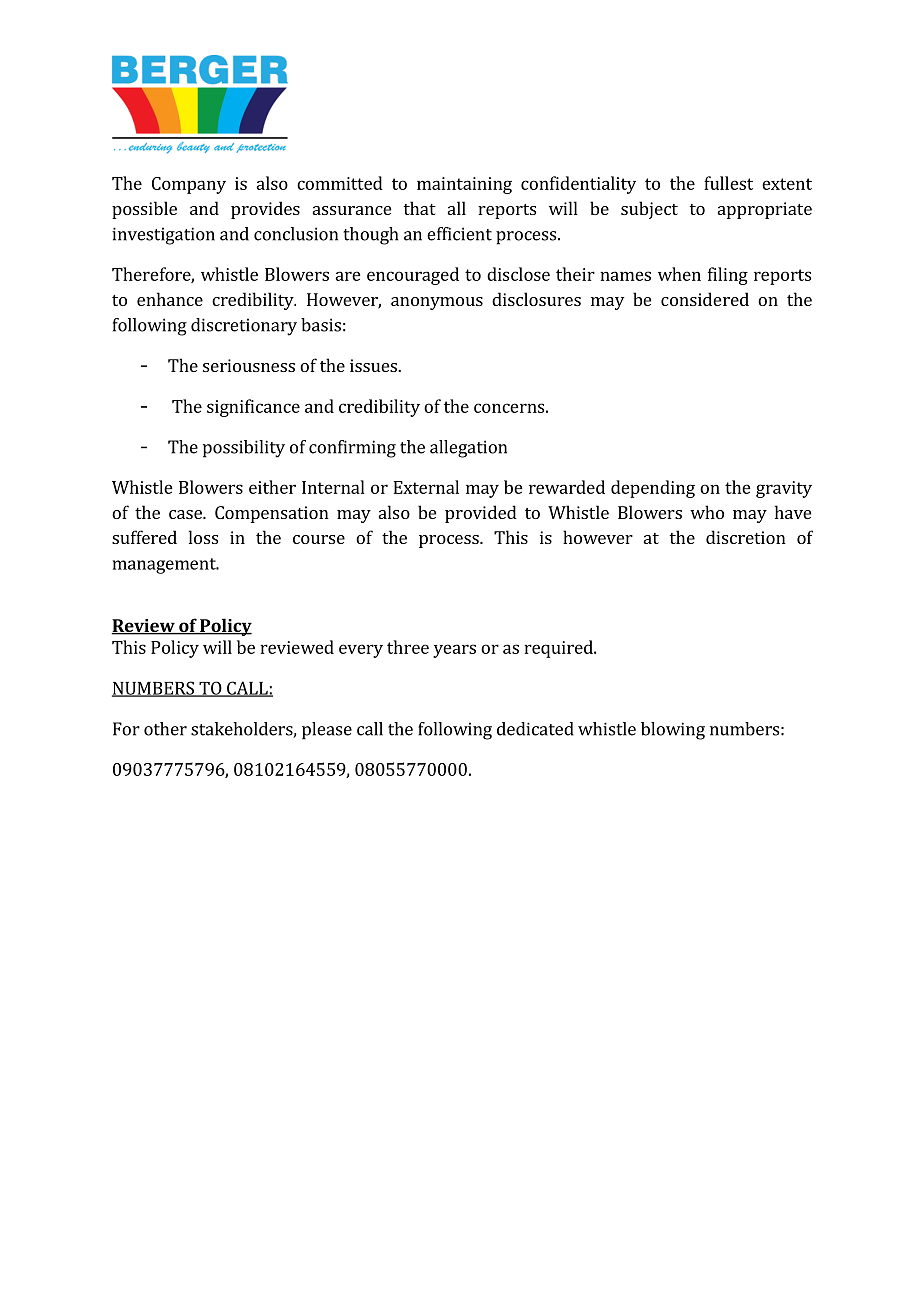 The height and width of the screenshot is (1308, 924). I want to click on issues, so click(374, 365).
